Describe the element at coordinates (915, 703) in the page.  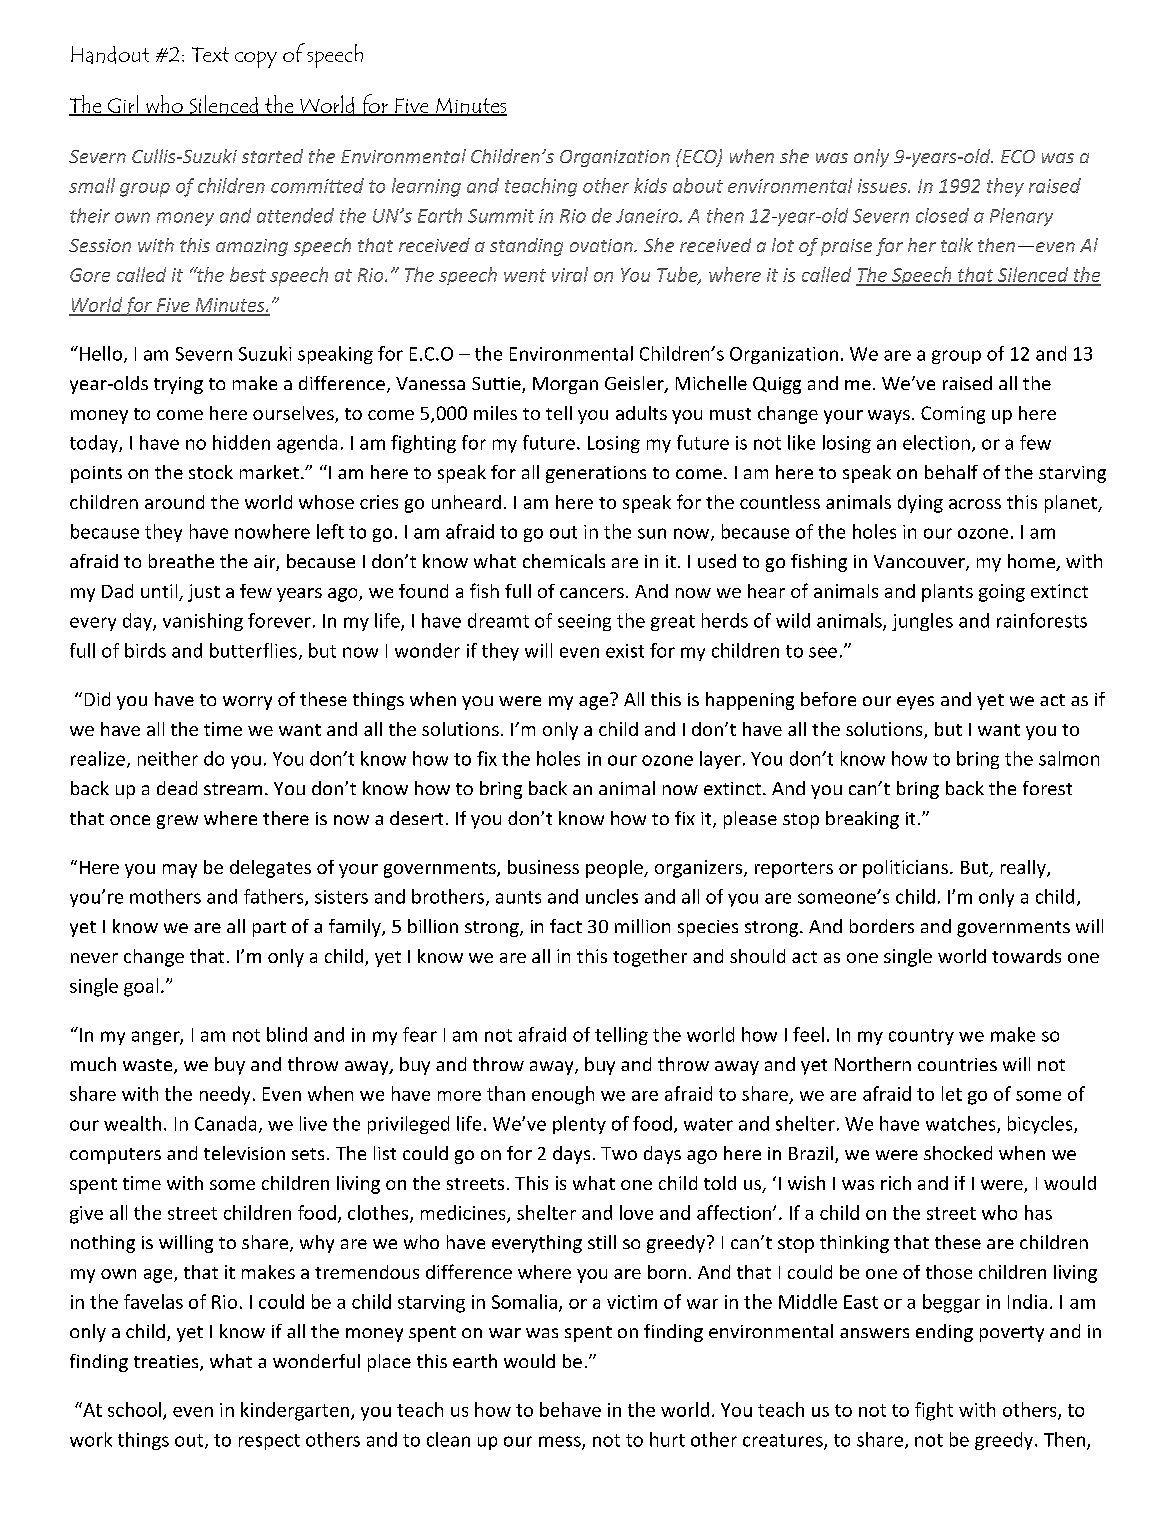
I see `eyes` at that location.
